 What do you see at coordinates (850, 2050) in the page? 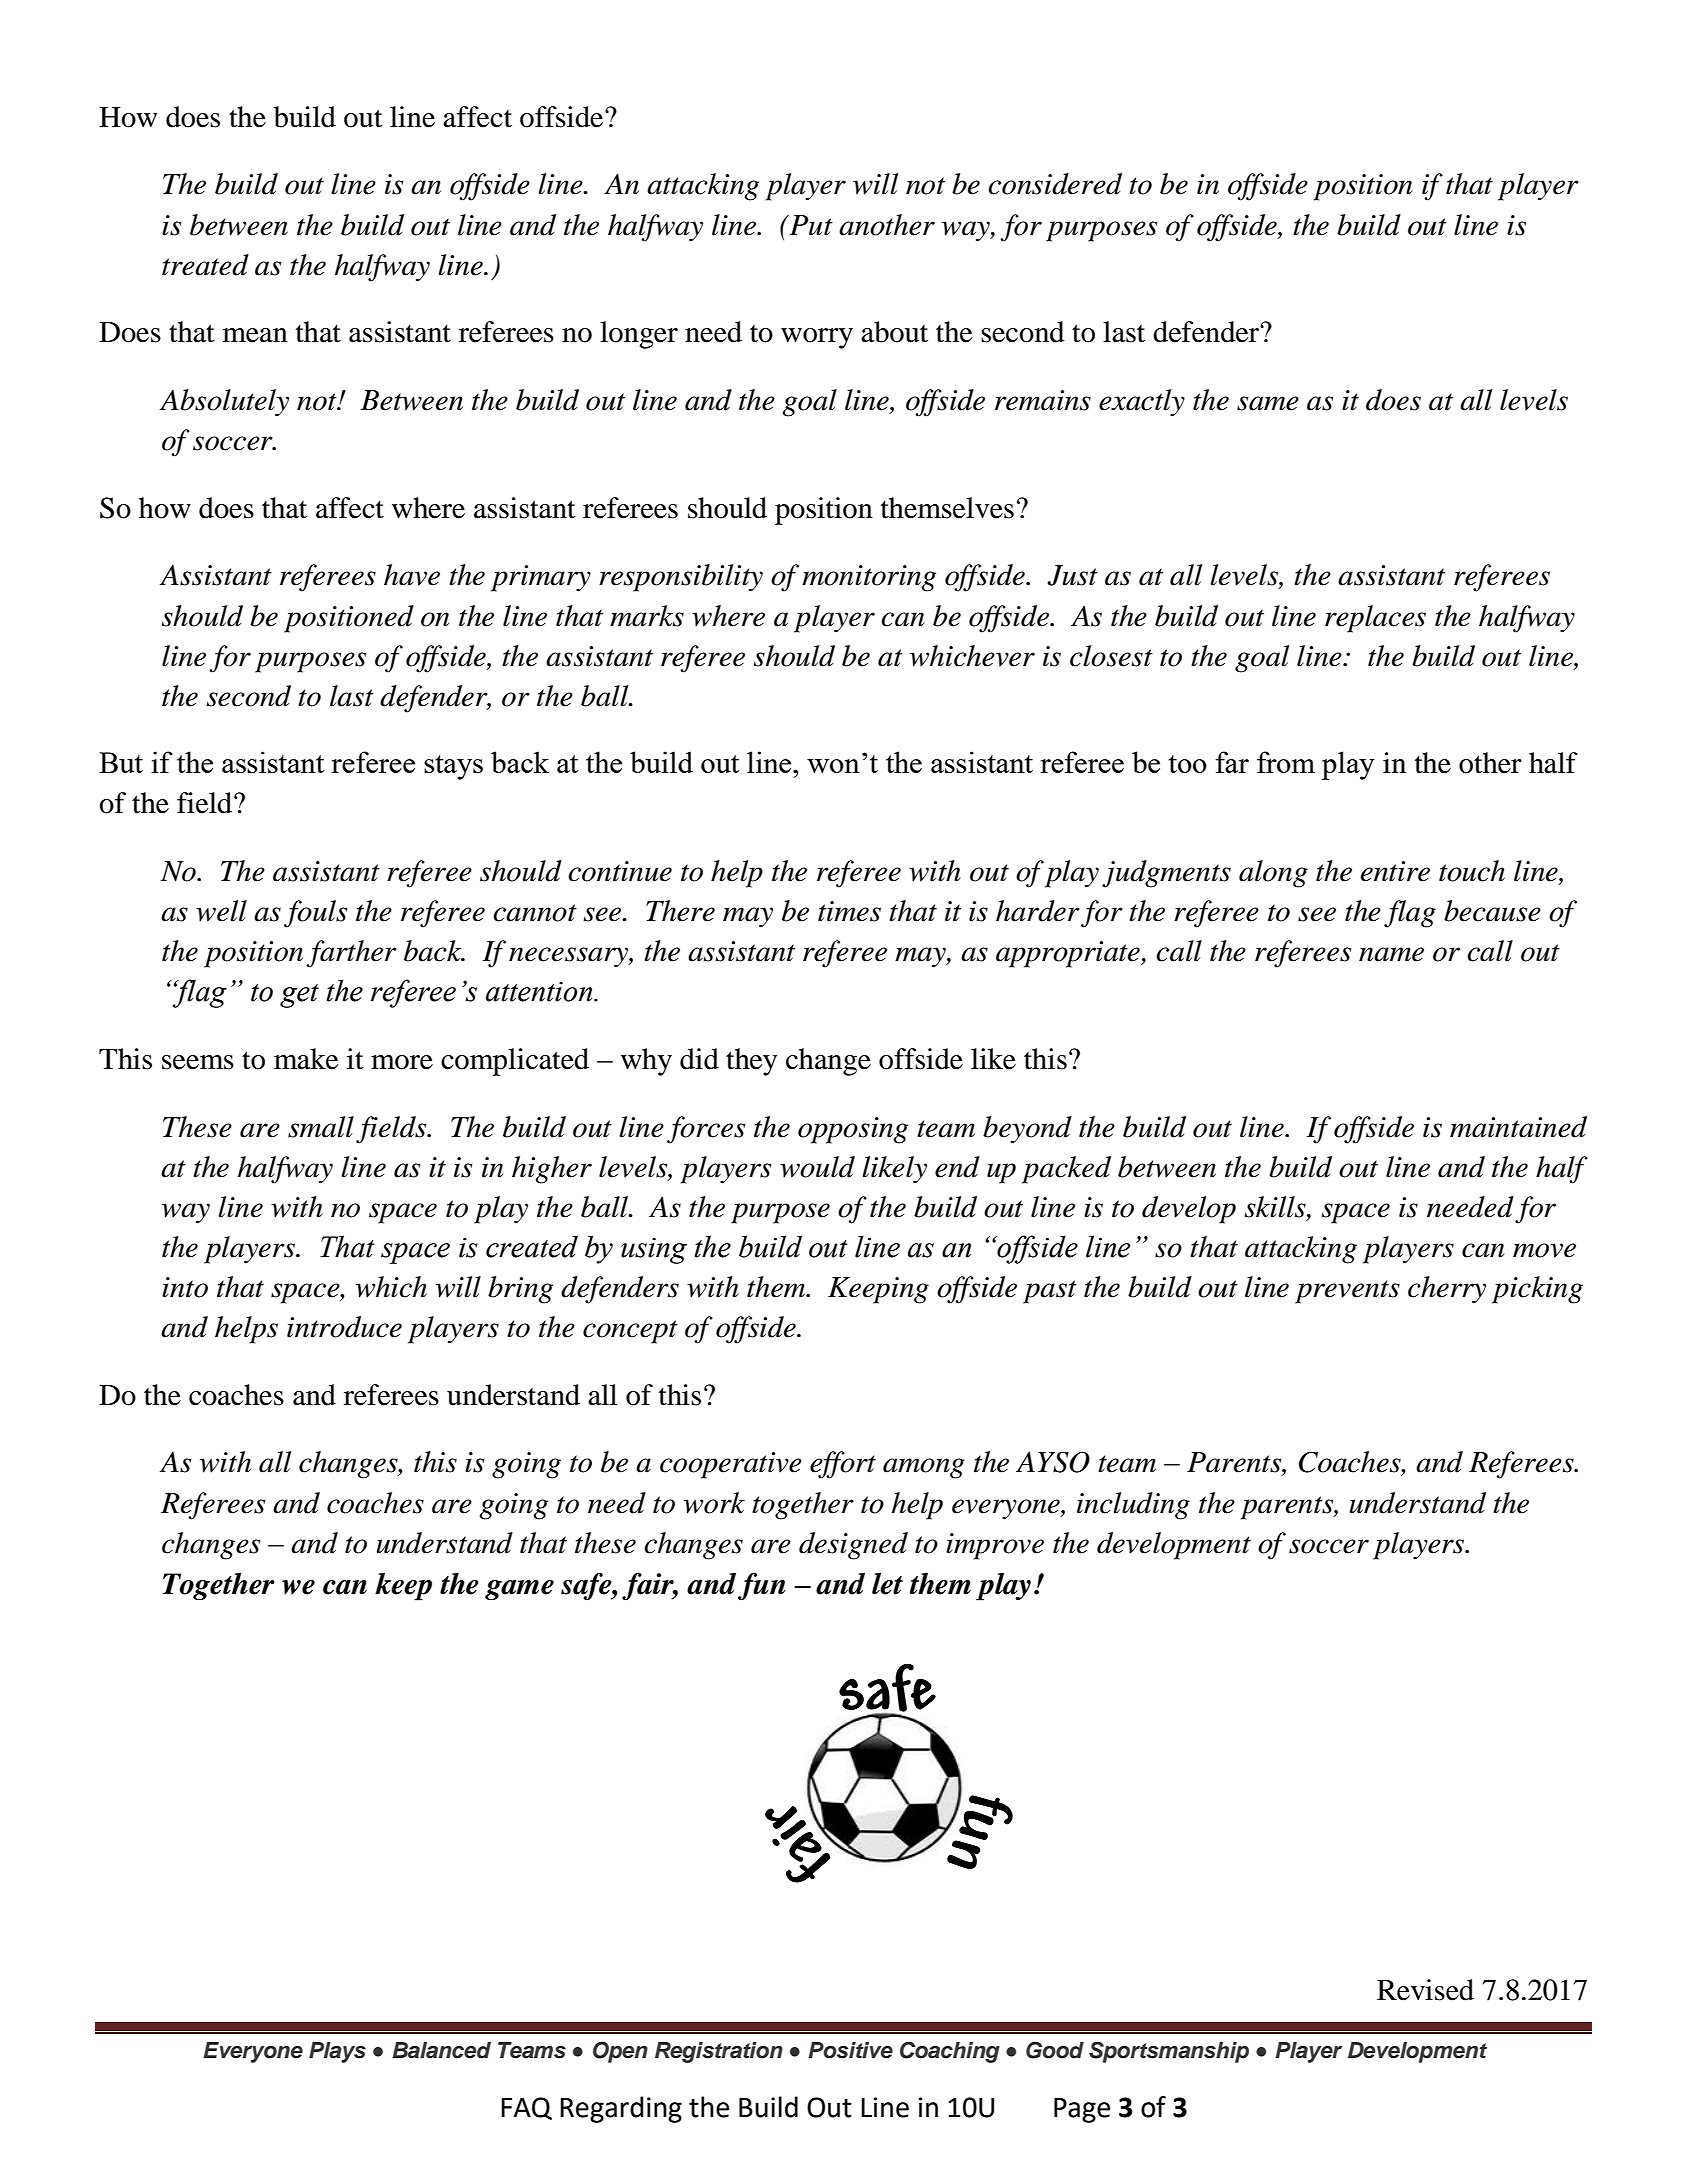
I see `Positive` at bounding box center [850, 2050].
